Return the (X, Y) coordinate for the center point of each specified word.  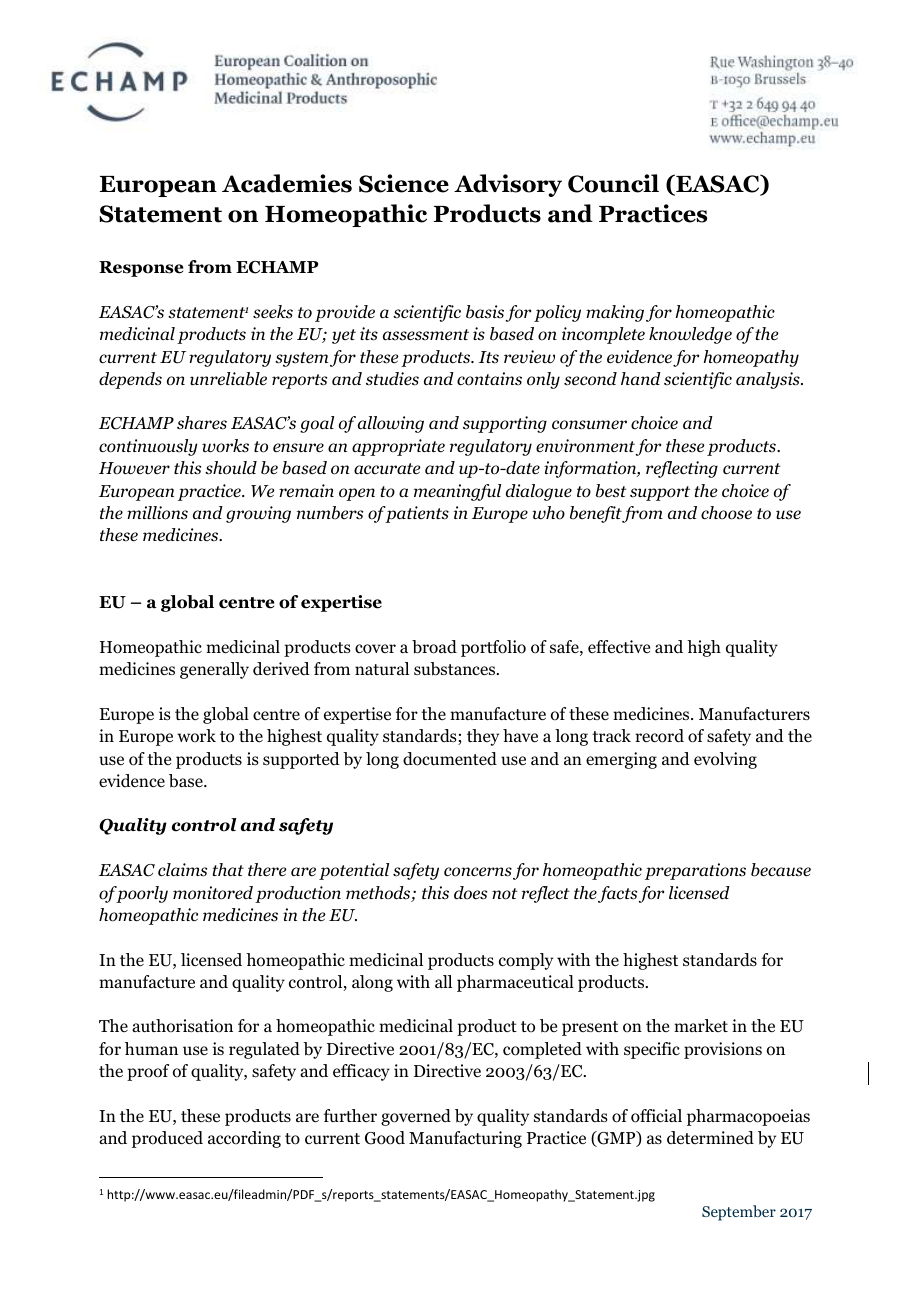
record (659, 736)
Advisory (508, 185)
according (244, 1139)
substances (456, 669)
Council (613, 183)
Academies (287, 183)
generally (214, 670)
